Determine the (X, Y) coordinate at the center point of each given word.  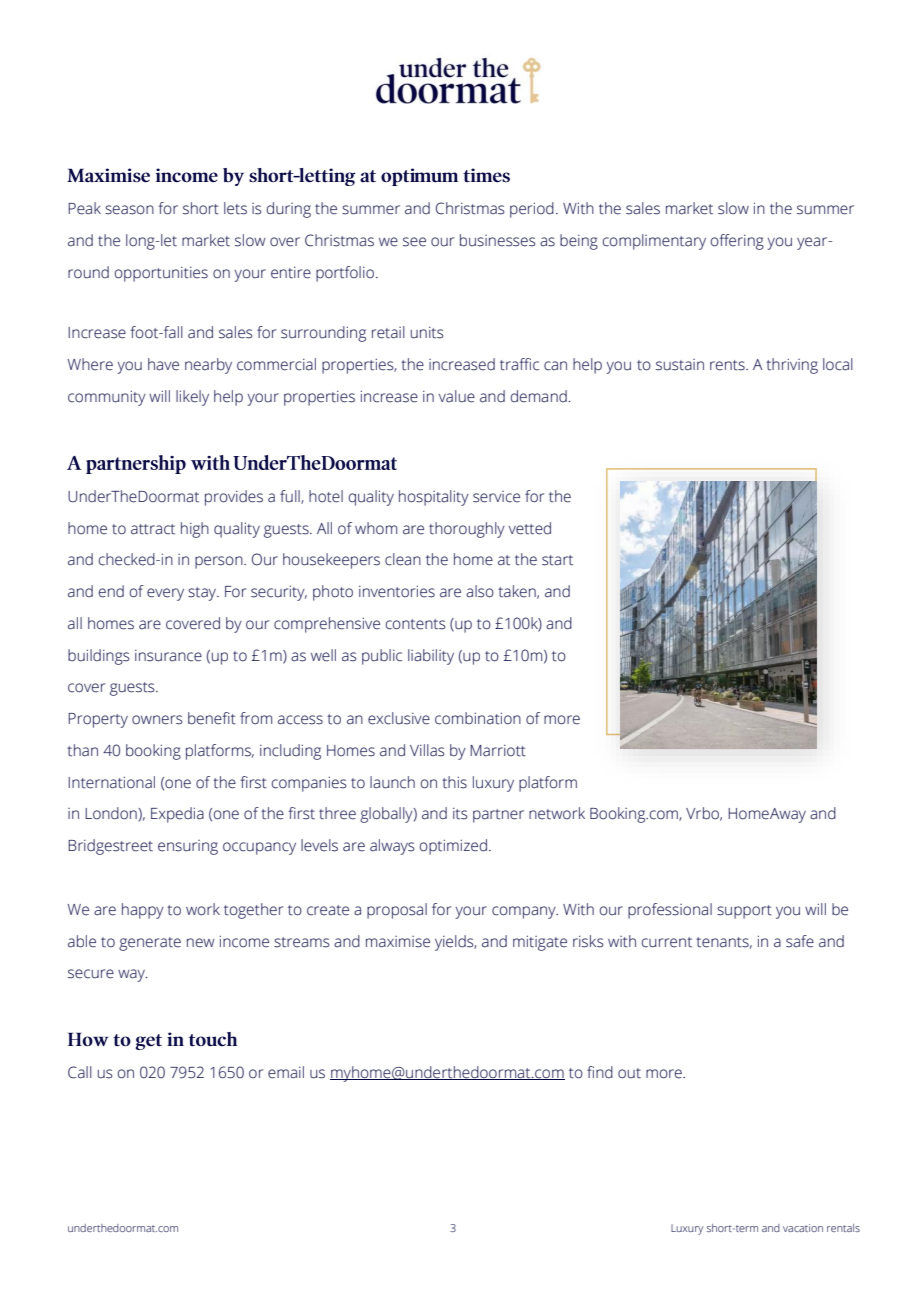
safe (800, 941)
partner (498, 816)
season (129, 210)
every (165, 594)
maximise (398, 942)
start (557, 560)
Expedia (177, 815)
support (744, 912)
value (457, 396)
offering (737, 242)
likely (192, 398)
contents (415, 624)
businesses (497, 240)
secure (91, 974)
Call (80, 1072)
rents (728, 365)
